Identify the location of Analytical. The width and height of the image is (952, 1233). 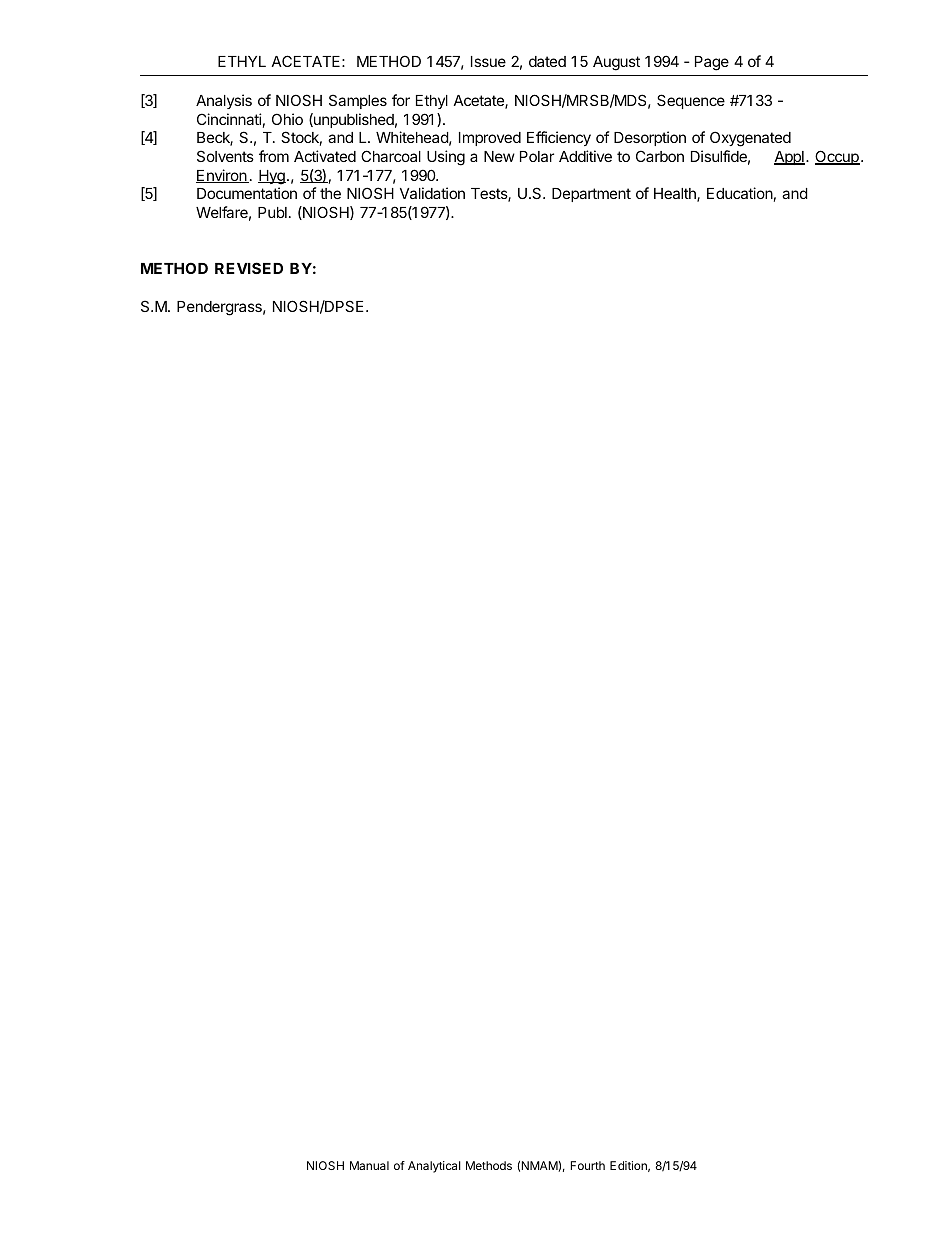
(434, 1167).
